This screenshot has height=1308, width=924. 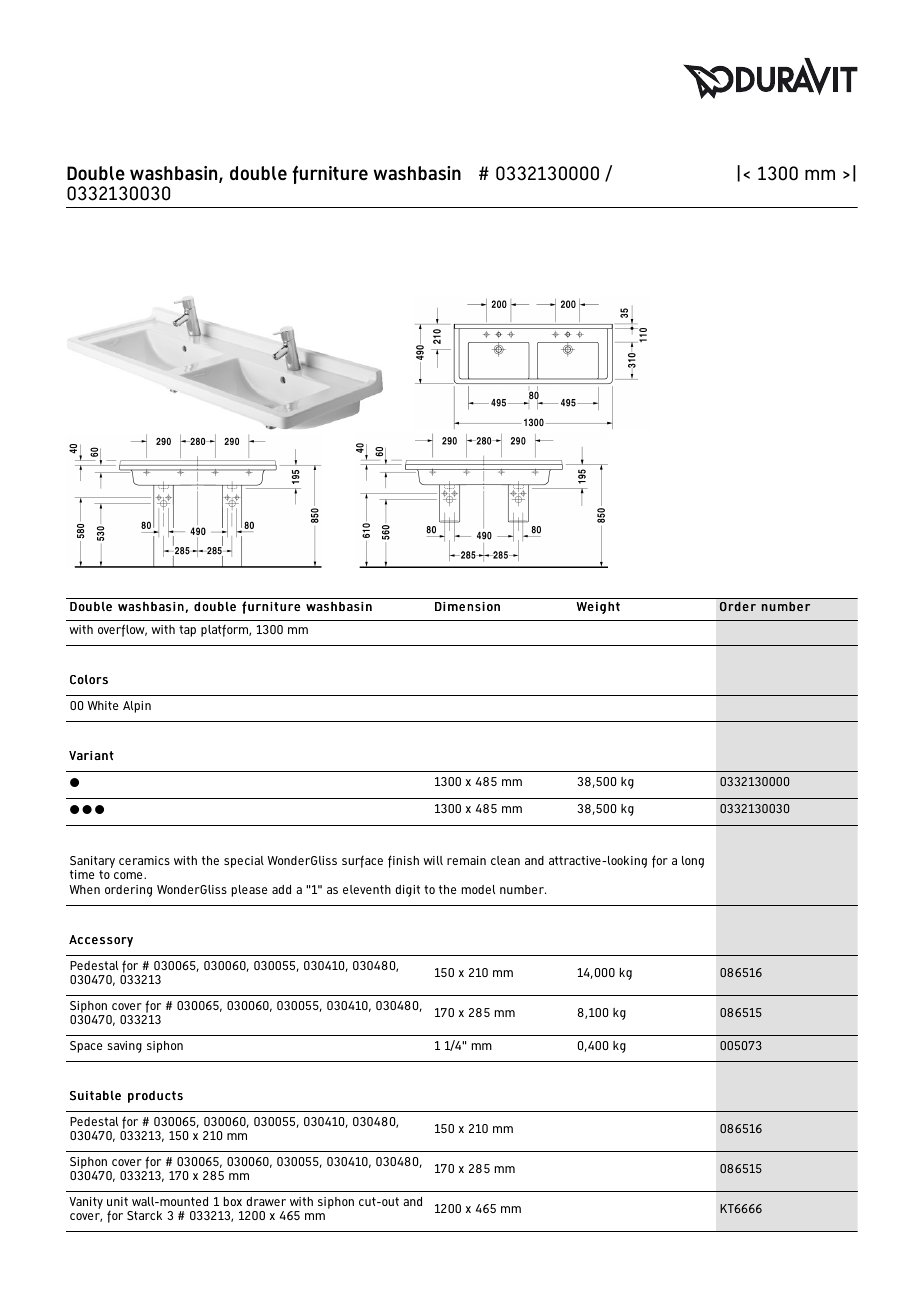 I want to click on digit, so click(x=407, y=891).
